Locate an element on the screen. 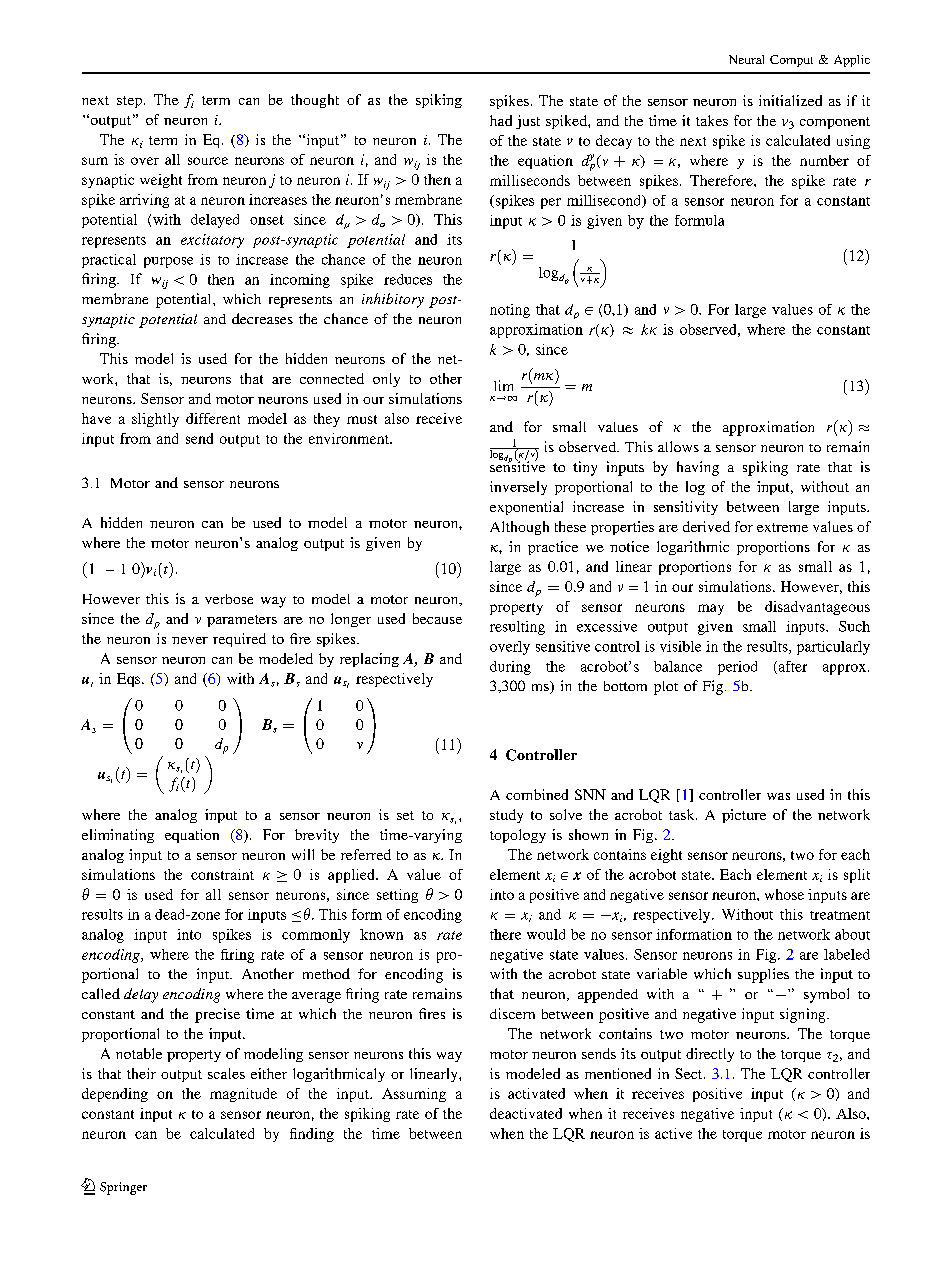  eliminating is located at coordinates (118, 836).
